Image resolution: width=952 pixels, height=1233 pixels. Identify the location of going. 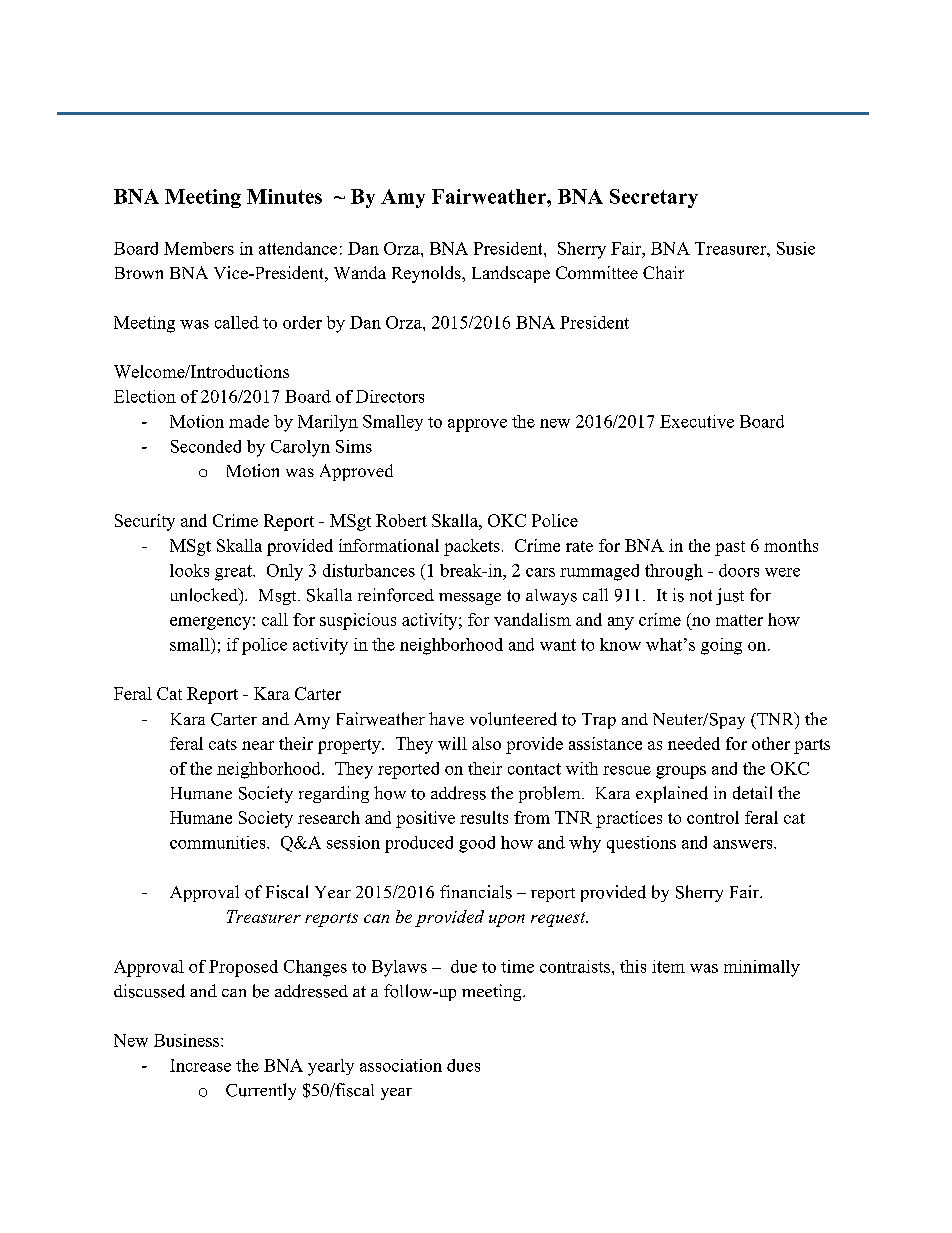
(721, 646).
